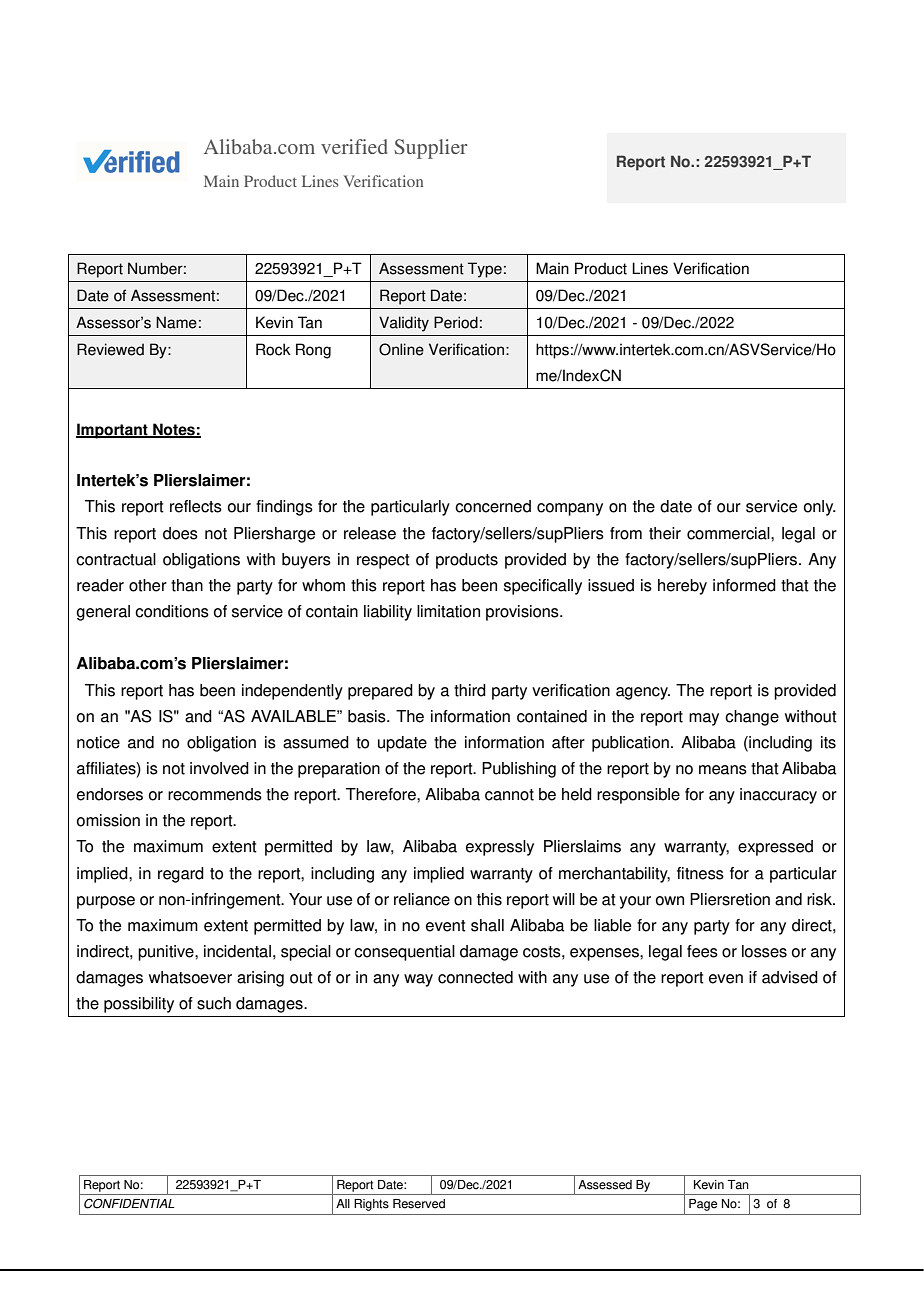 This screenshot has height=1308, width=924. What do you see at coordinates (485, 270) in the screenshot?
I see `Type` at bounding box center [485, 270].
